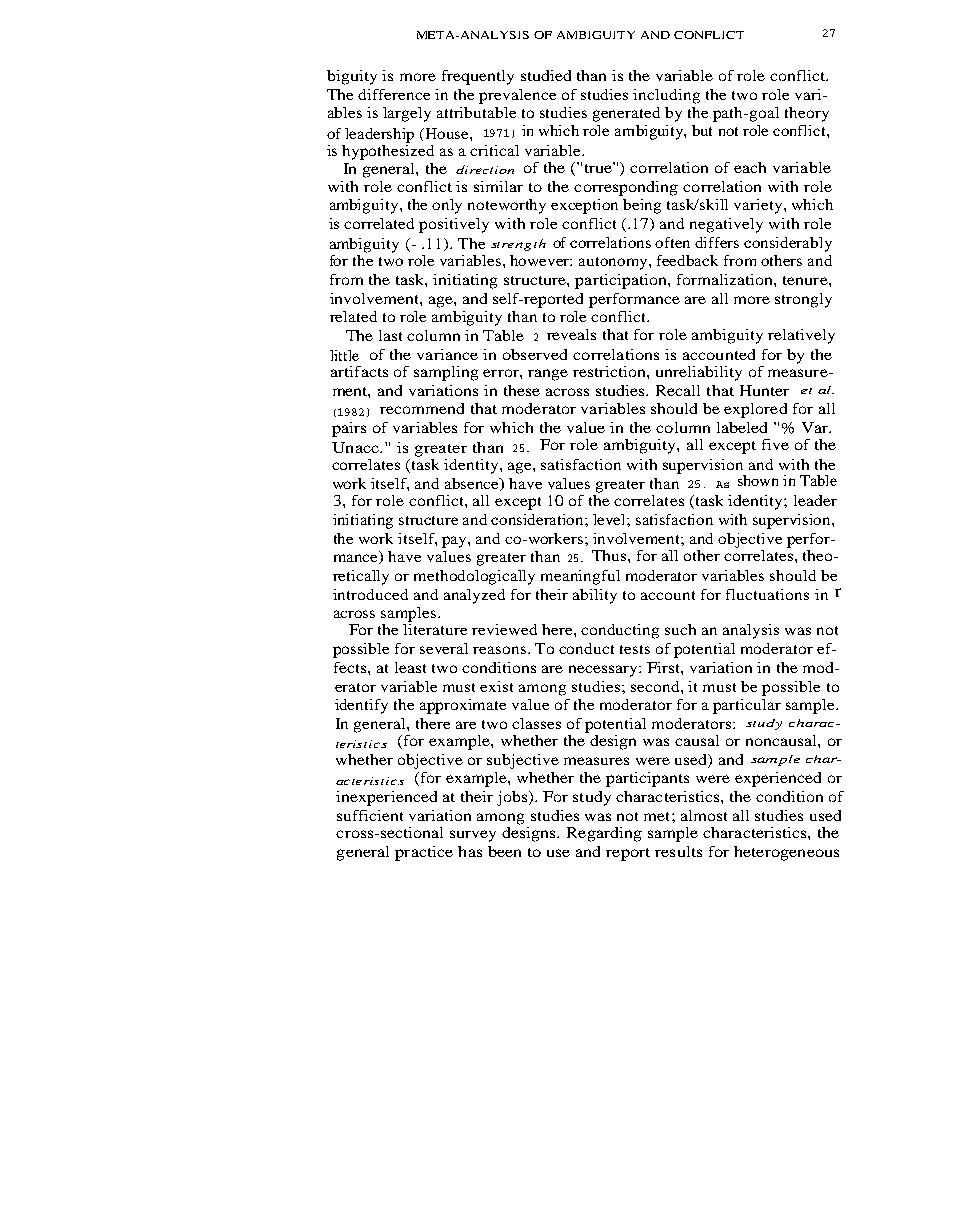 This image has width=953, height=1232. What do you see at coordinates (370, 815) in the image?
I see `sufficient` at bounding box center [370, 815].
